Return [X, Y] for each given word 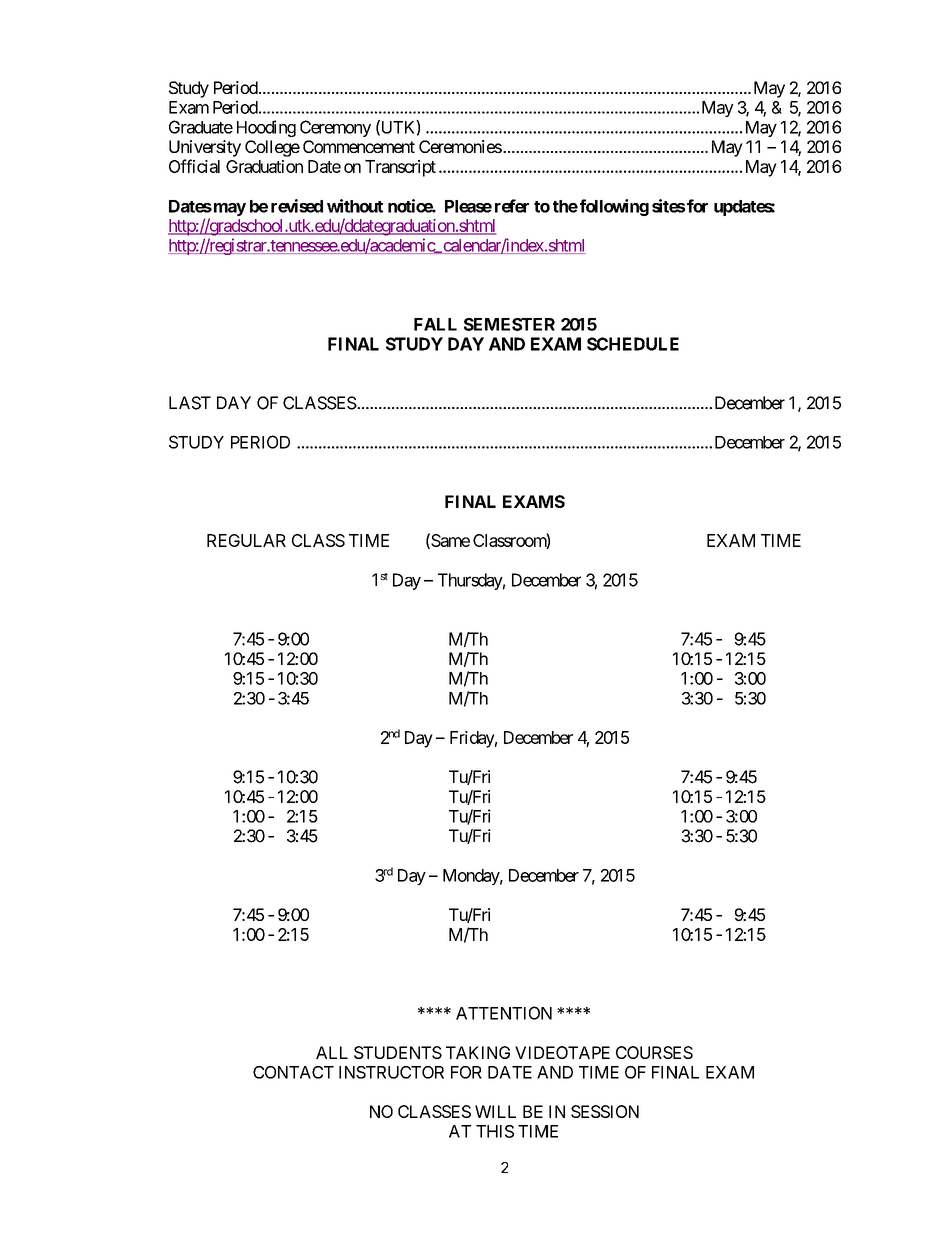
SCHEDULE [633, 344]
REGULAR [246, 540]
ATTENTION [504, 1013]
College [272, 148]
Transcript [400, 168]
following [613, 207]
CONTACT [293, 1072]
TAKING [478, 1052]
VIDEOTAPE [562, 1052]
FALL [435, 324]
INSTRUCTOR [391, 1072]
